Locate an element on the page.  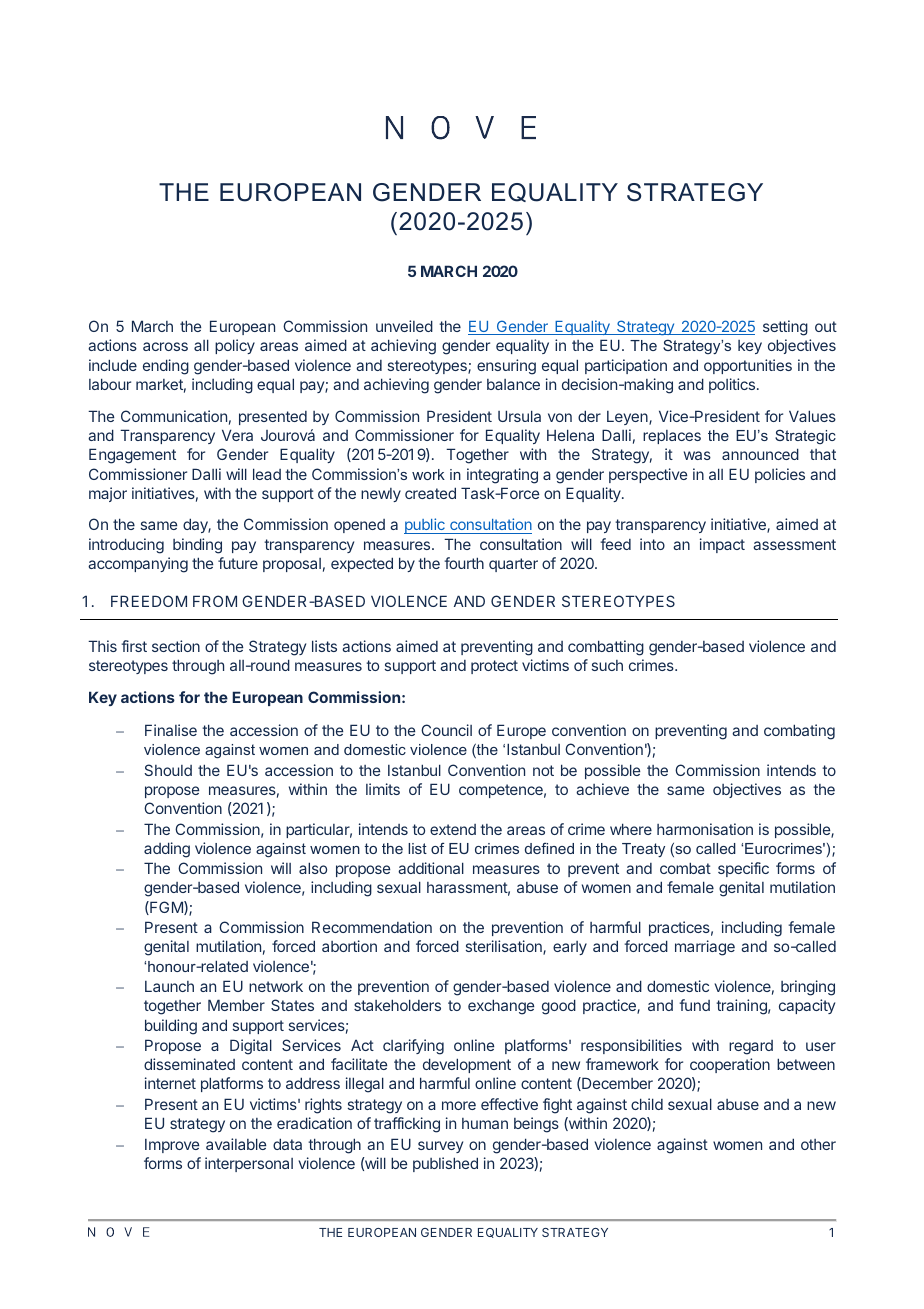
opportunities is located at coordinates (748, 366).
